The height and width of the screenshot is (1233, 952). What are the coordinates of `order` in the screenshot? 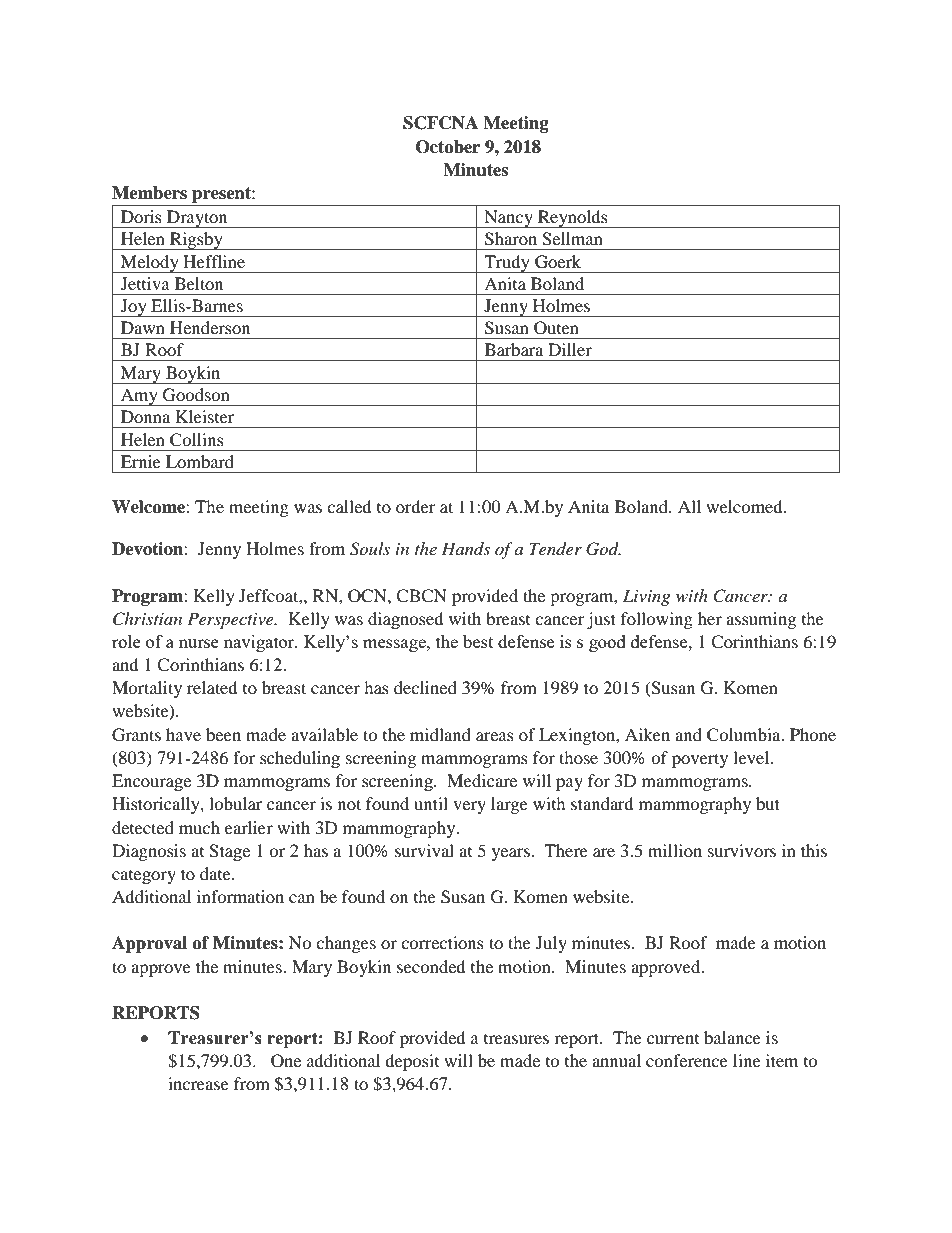 It's located at (416, 506).
